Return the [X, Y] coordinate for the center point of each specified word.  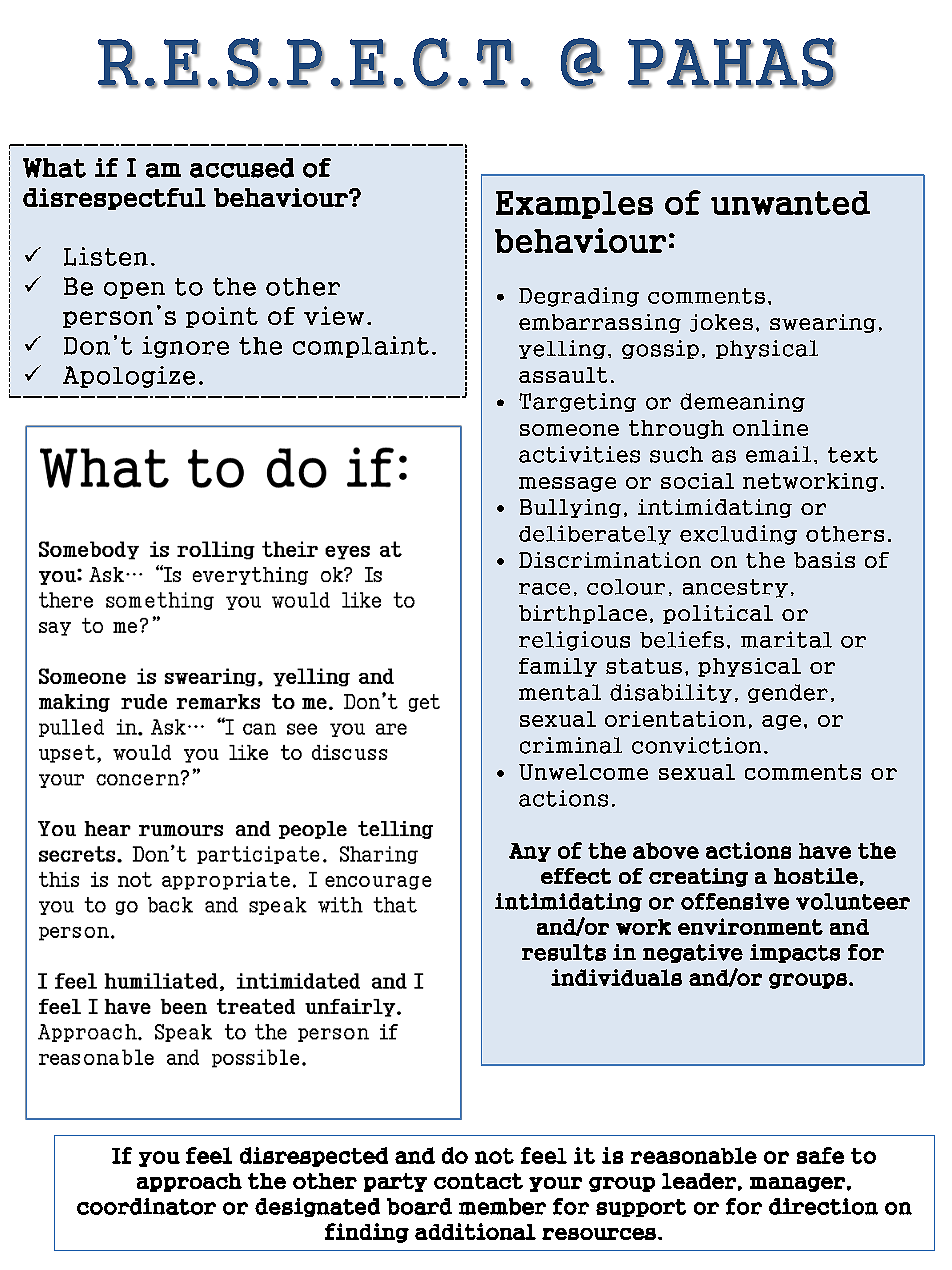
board [419, 1206]
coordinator [146, 1206]
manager [797, 1184]
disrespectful [114, 199]
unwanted [790, 203]
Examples [574, 205]
